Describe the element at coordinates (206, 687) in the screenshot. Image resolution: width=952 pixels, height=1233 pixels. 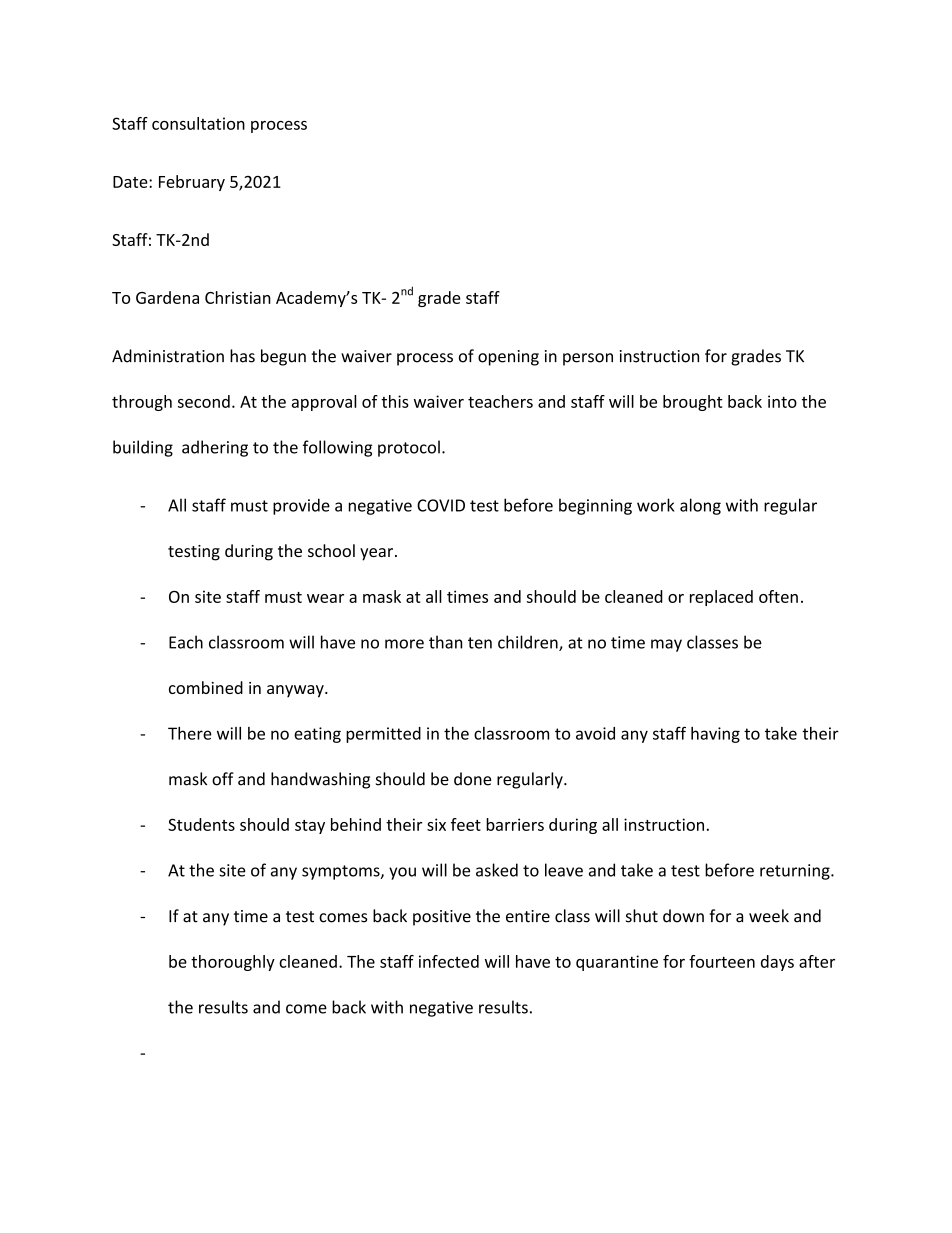
I see `combined` at that location.
